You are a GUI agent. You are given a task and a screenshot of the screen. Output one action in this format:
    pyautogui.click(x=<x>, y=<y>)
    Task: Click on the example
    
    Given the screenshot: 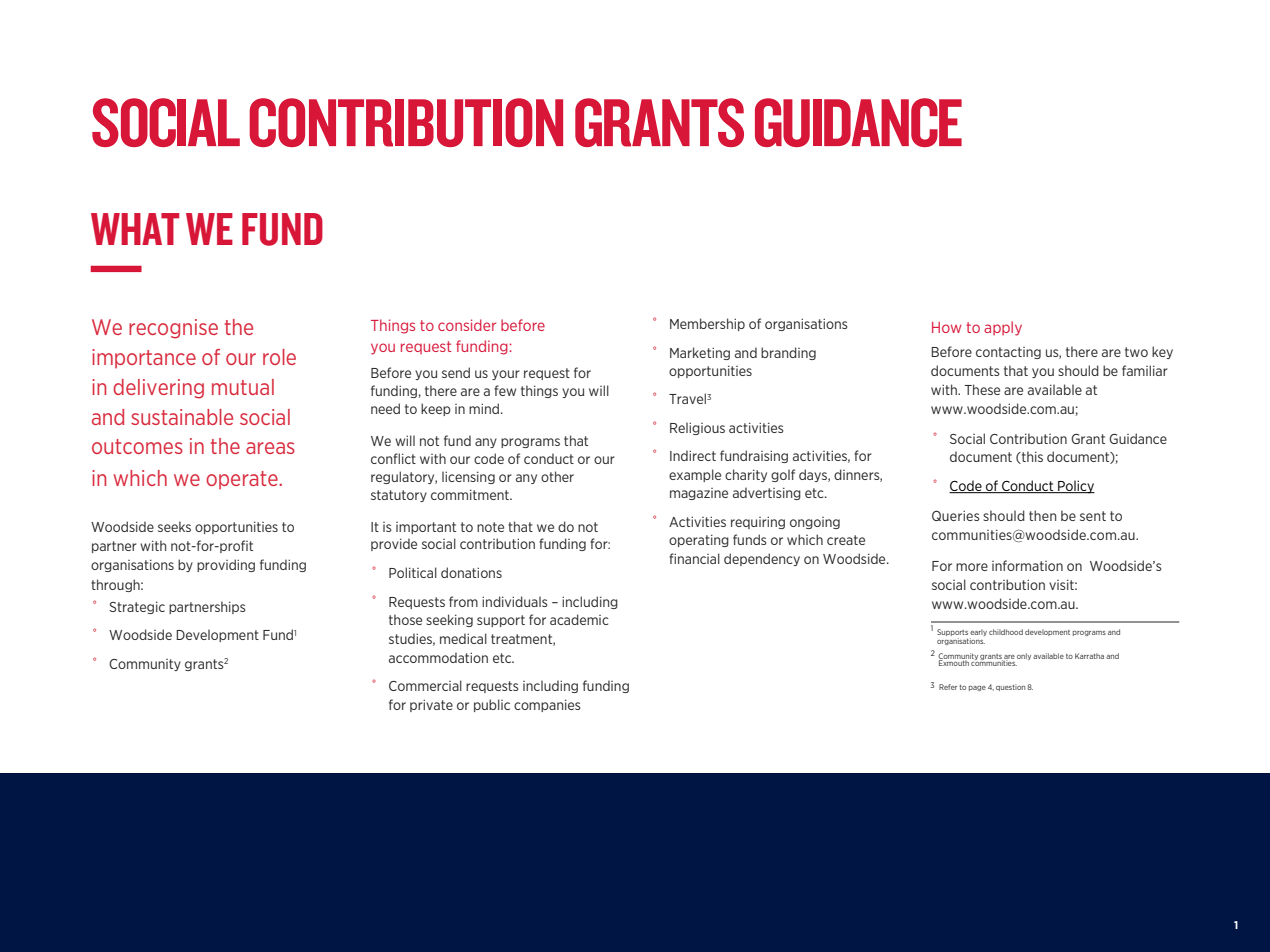 What is the action you would take?
    pyautogui.click(x=695, y=475)
